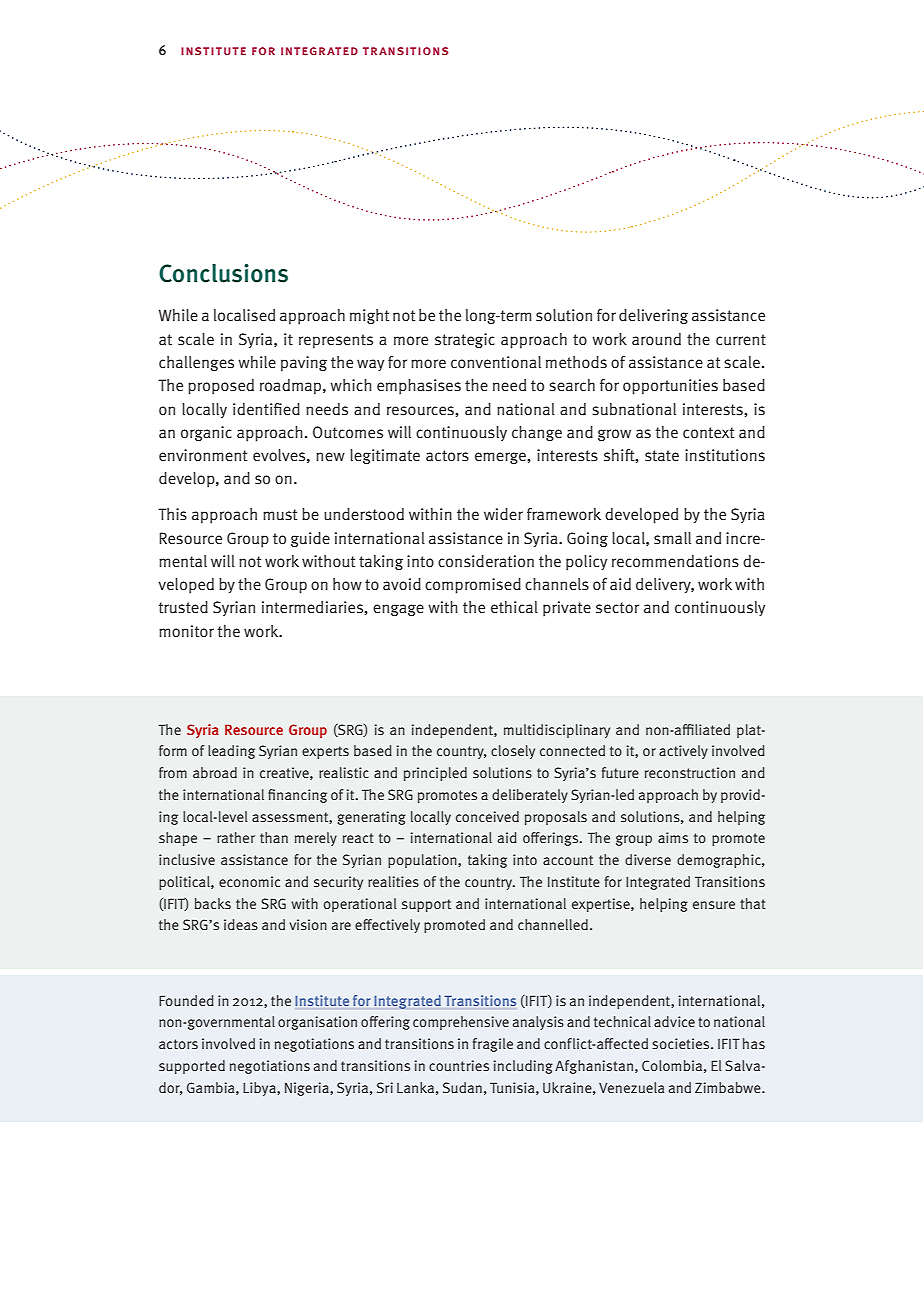 This screenshot has width=924, height=1308. I want to click on aims, so click(673, 837).
